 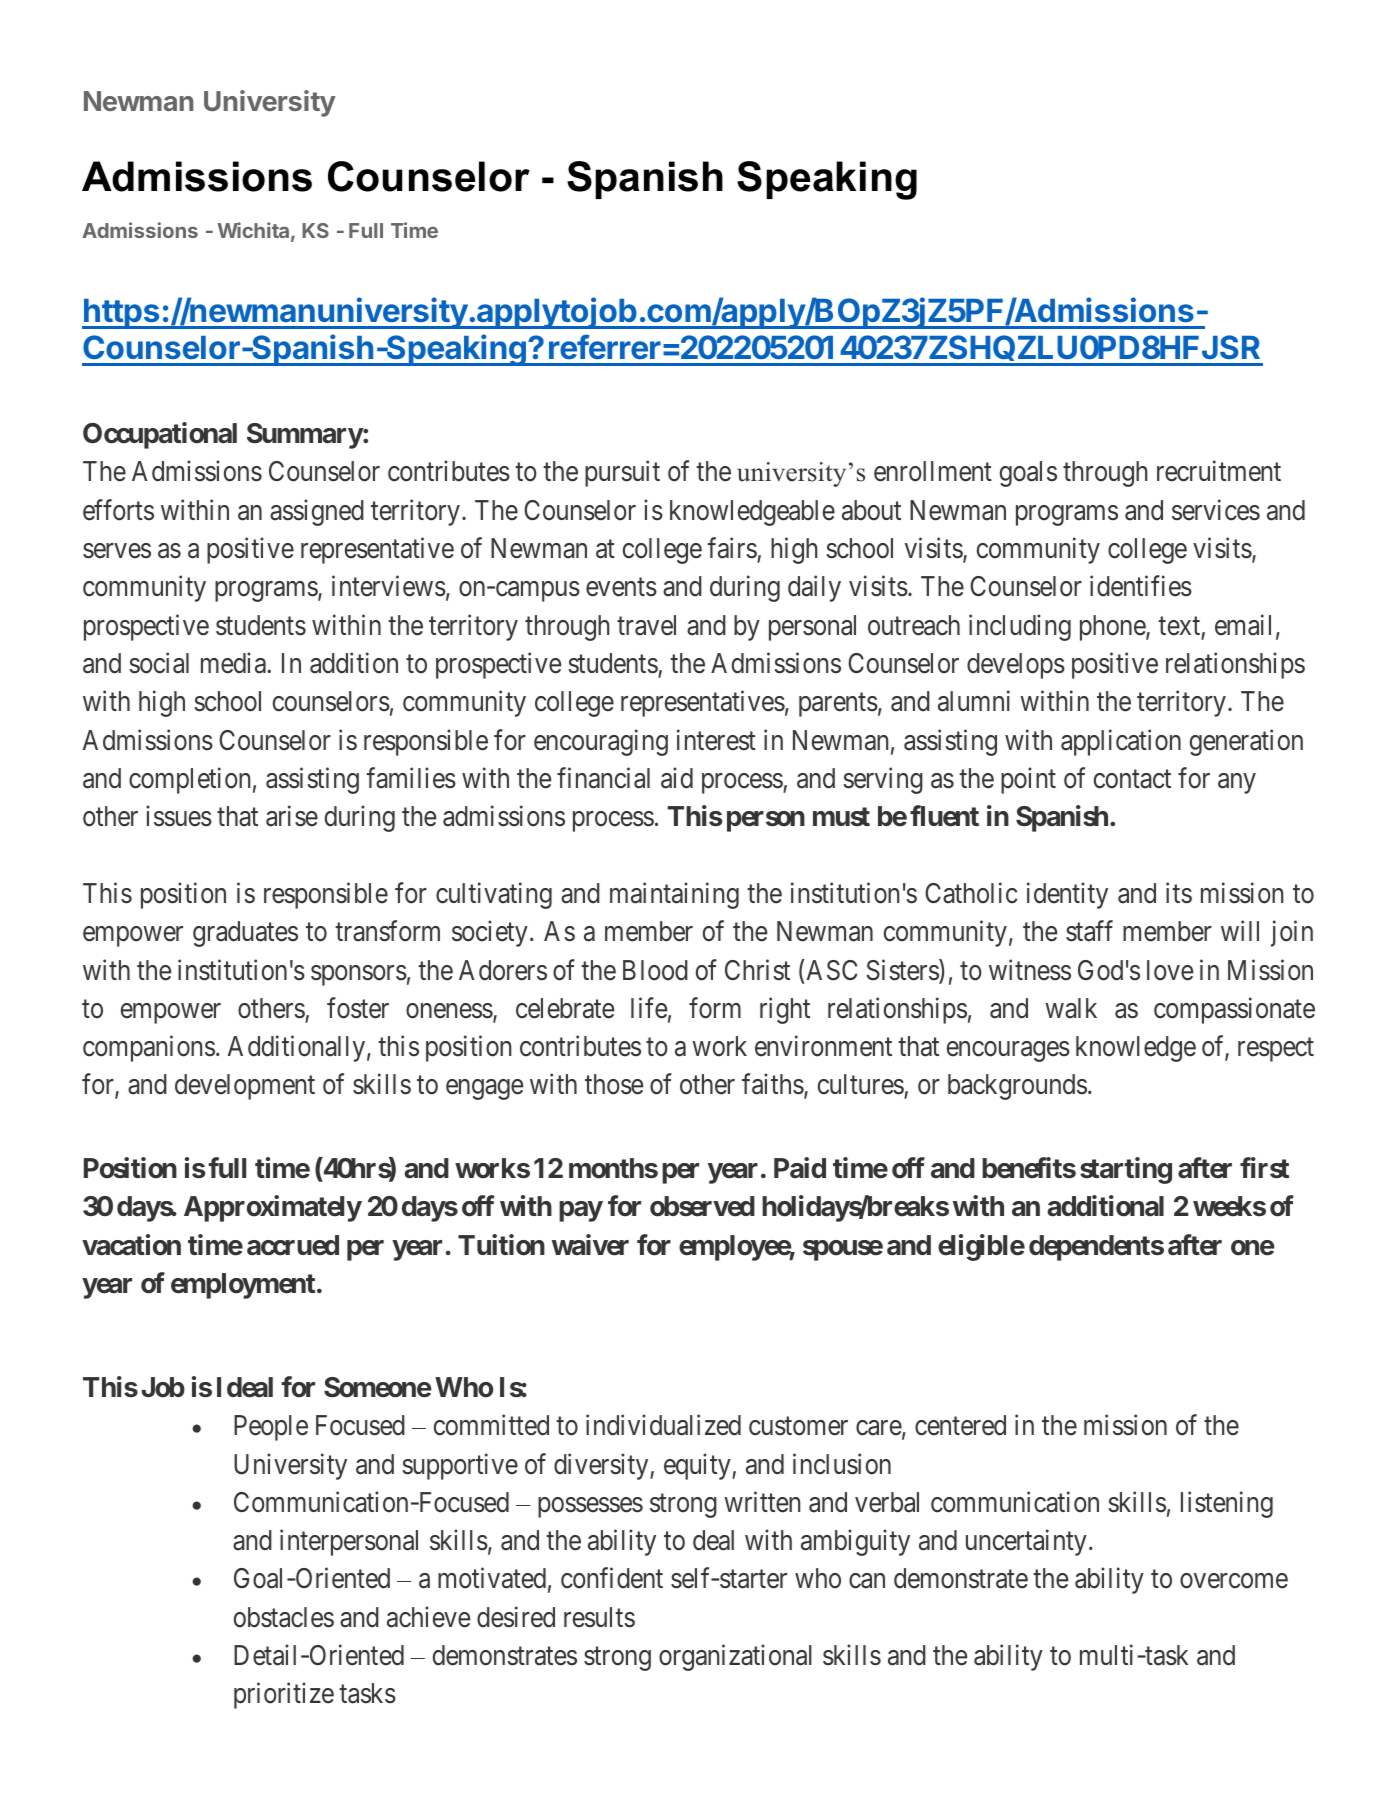 What do you see at coordinates (284, 1696) in the document?
I see `prioritize` at bounding box center [284, 1696].
